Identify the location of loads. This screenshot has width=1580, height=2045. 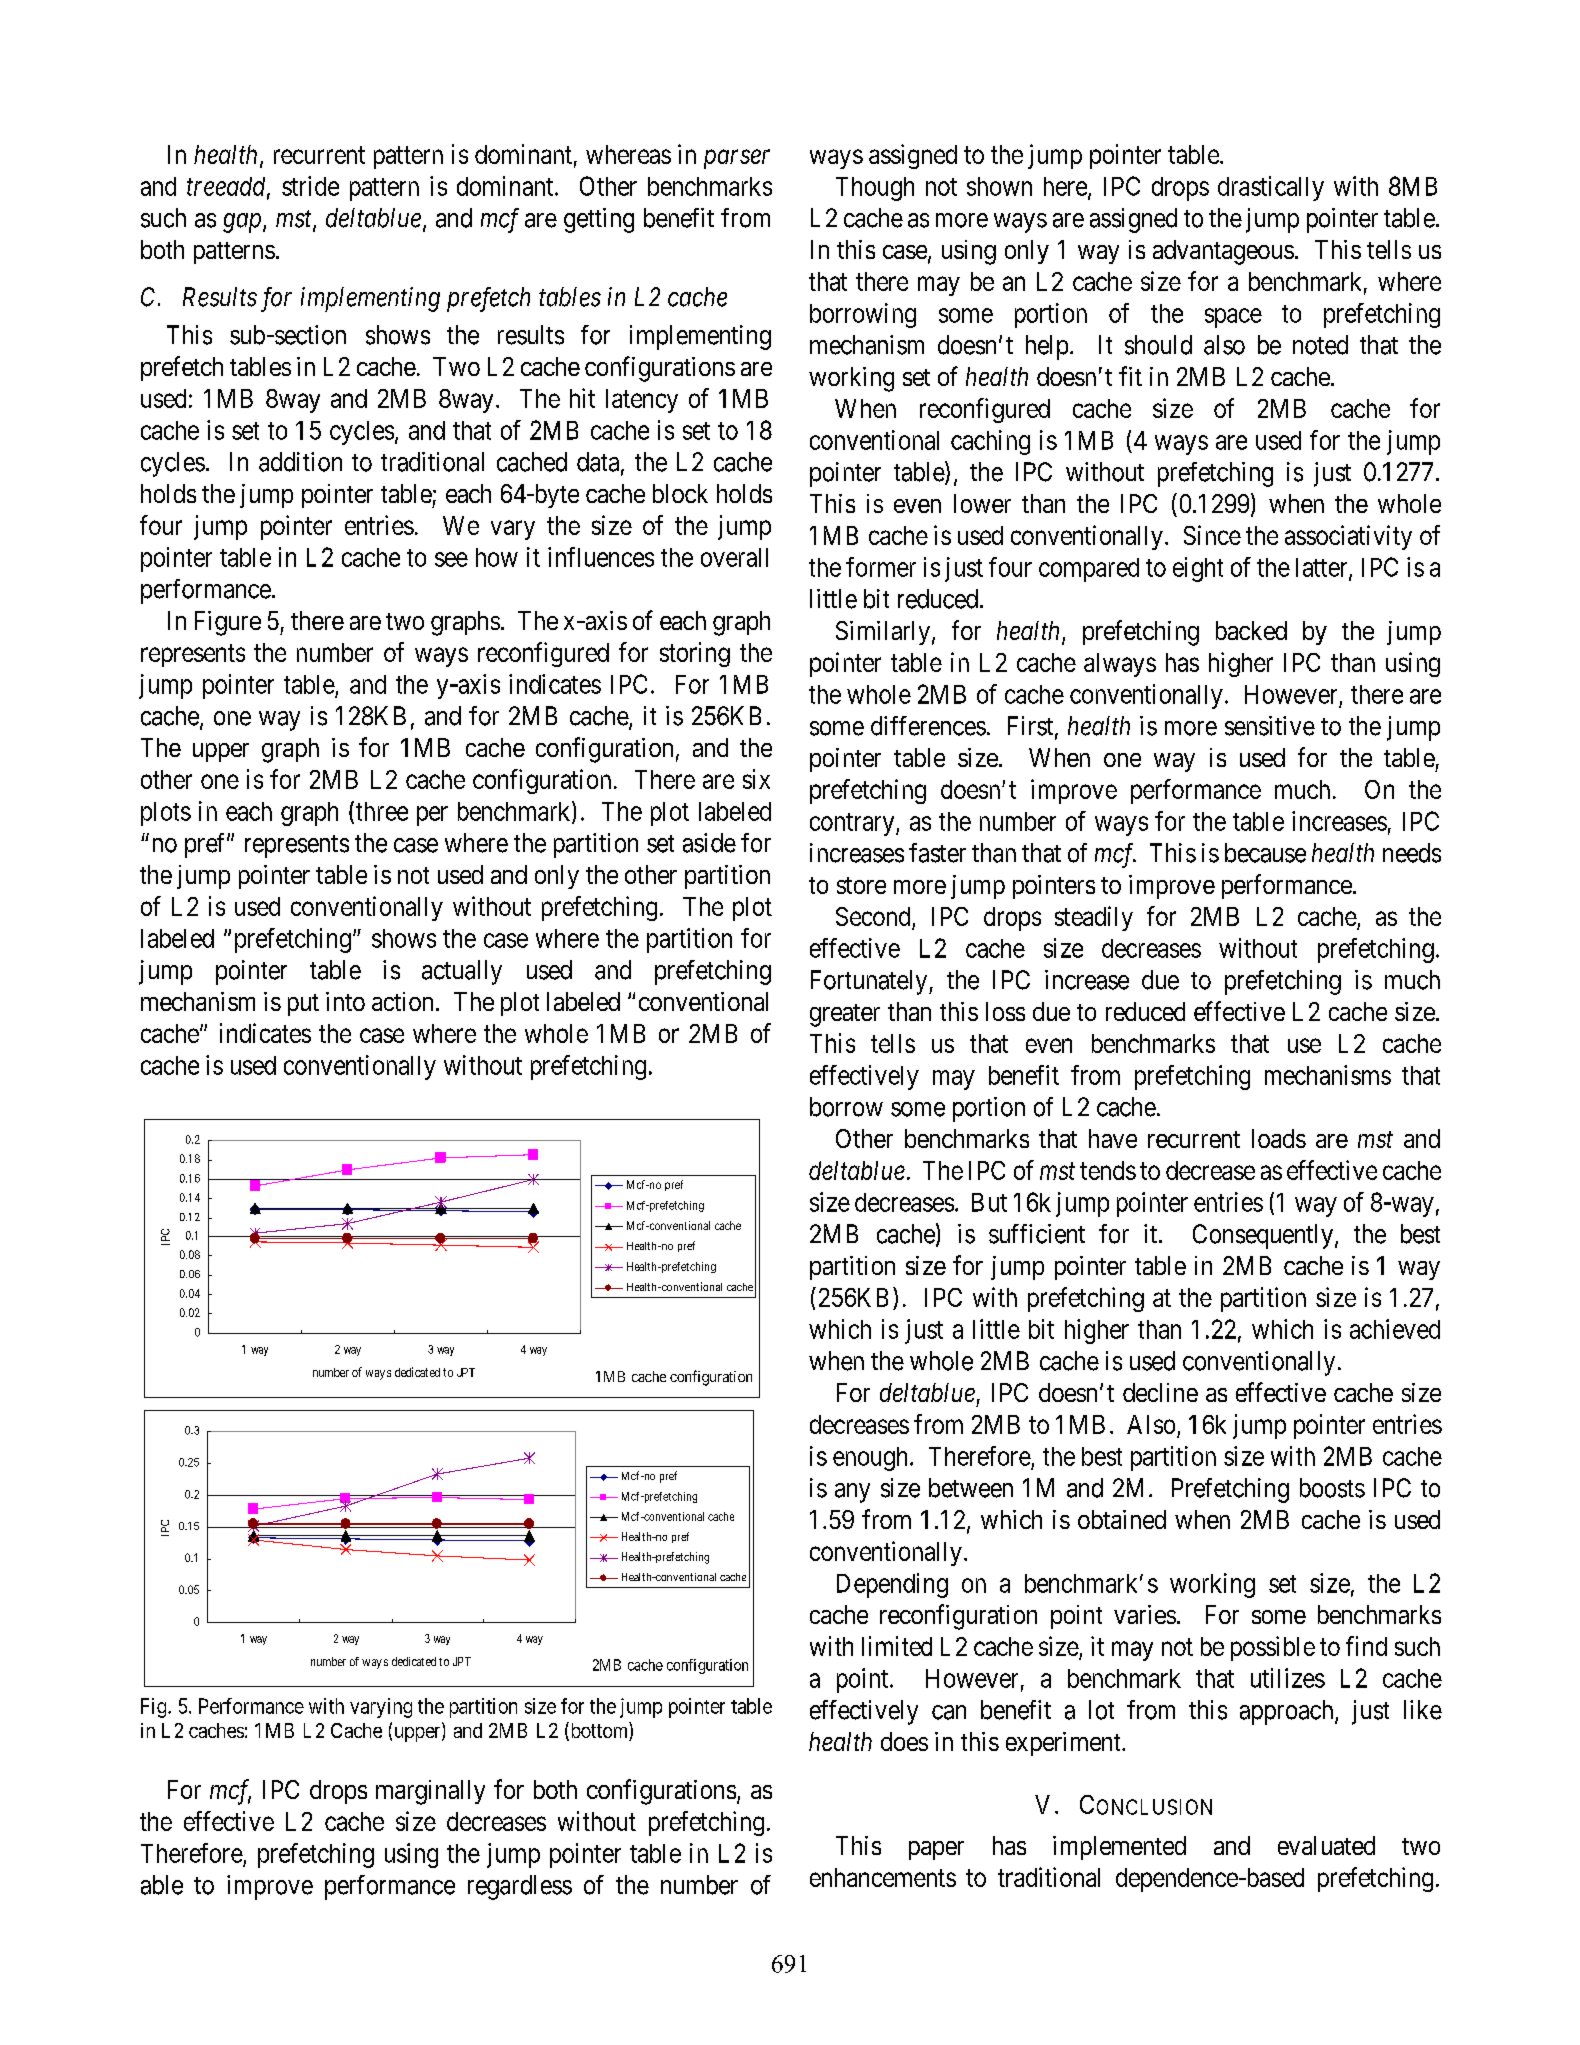
(1279, 1138).
